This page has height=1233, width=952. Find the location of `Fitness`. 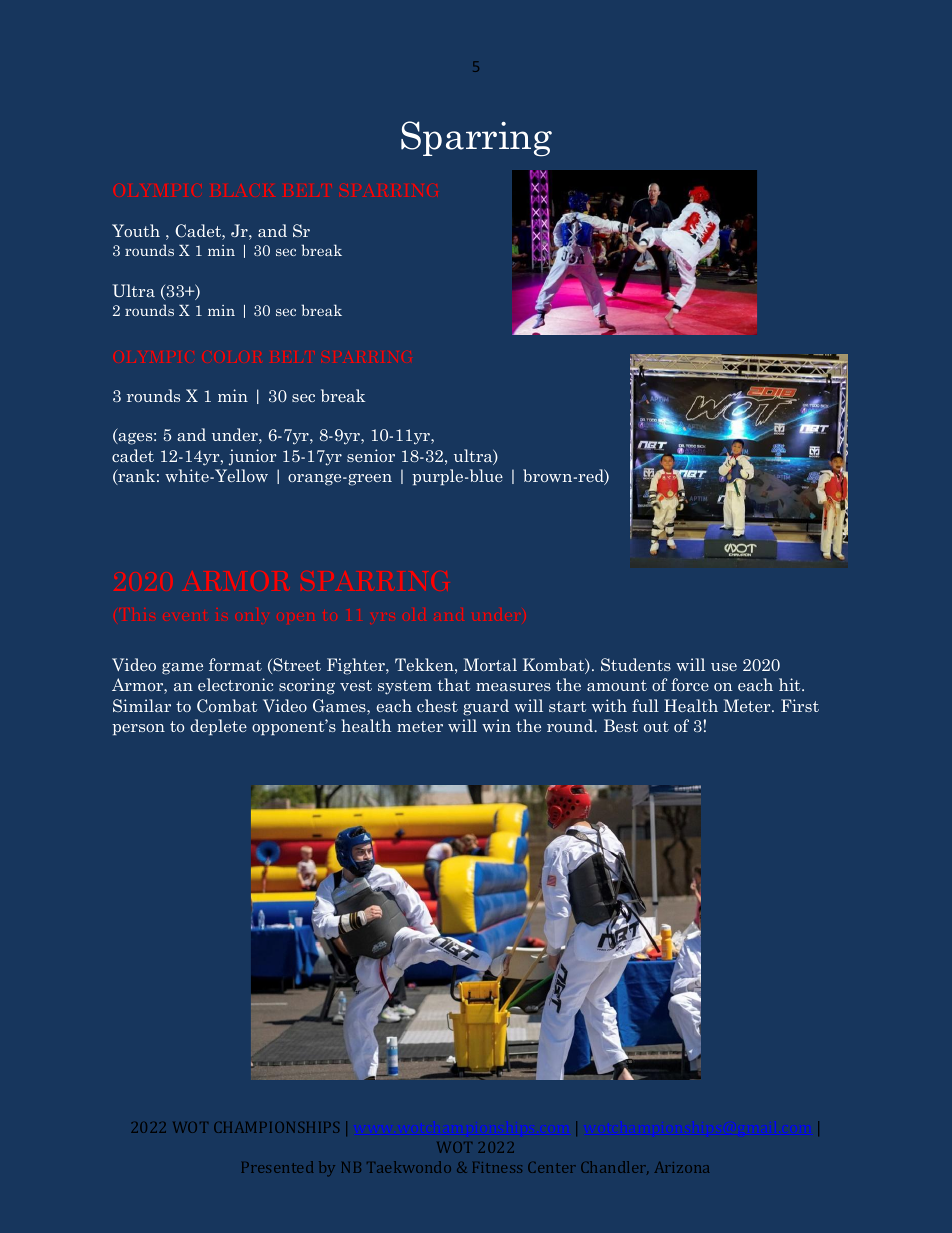

Fitness is located at coordinates (497, 1167).
